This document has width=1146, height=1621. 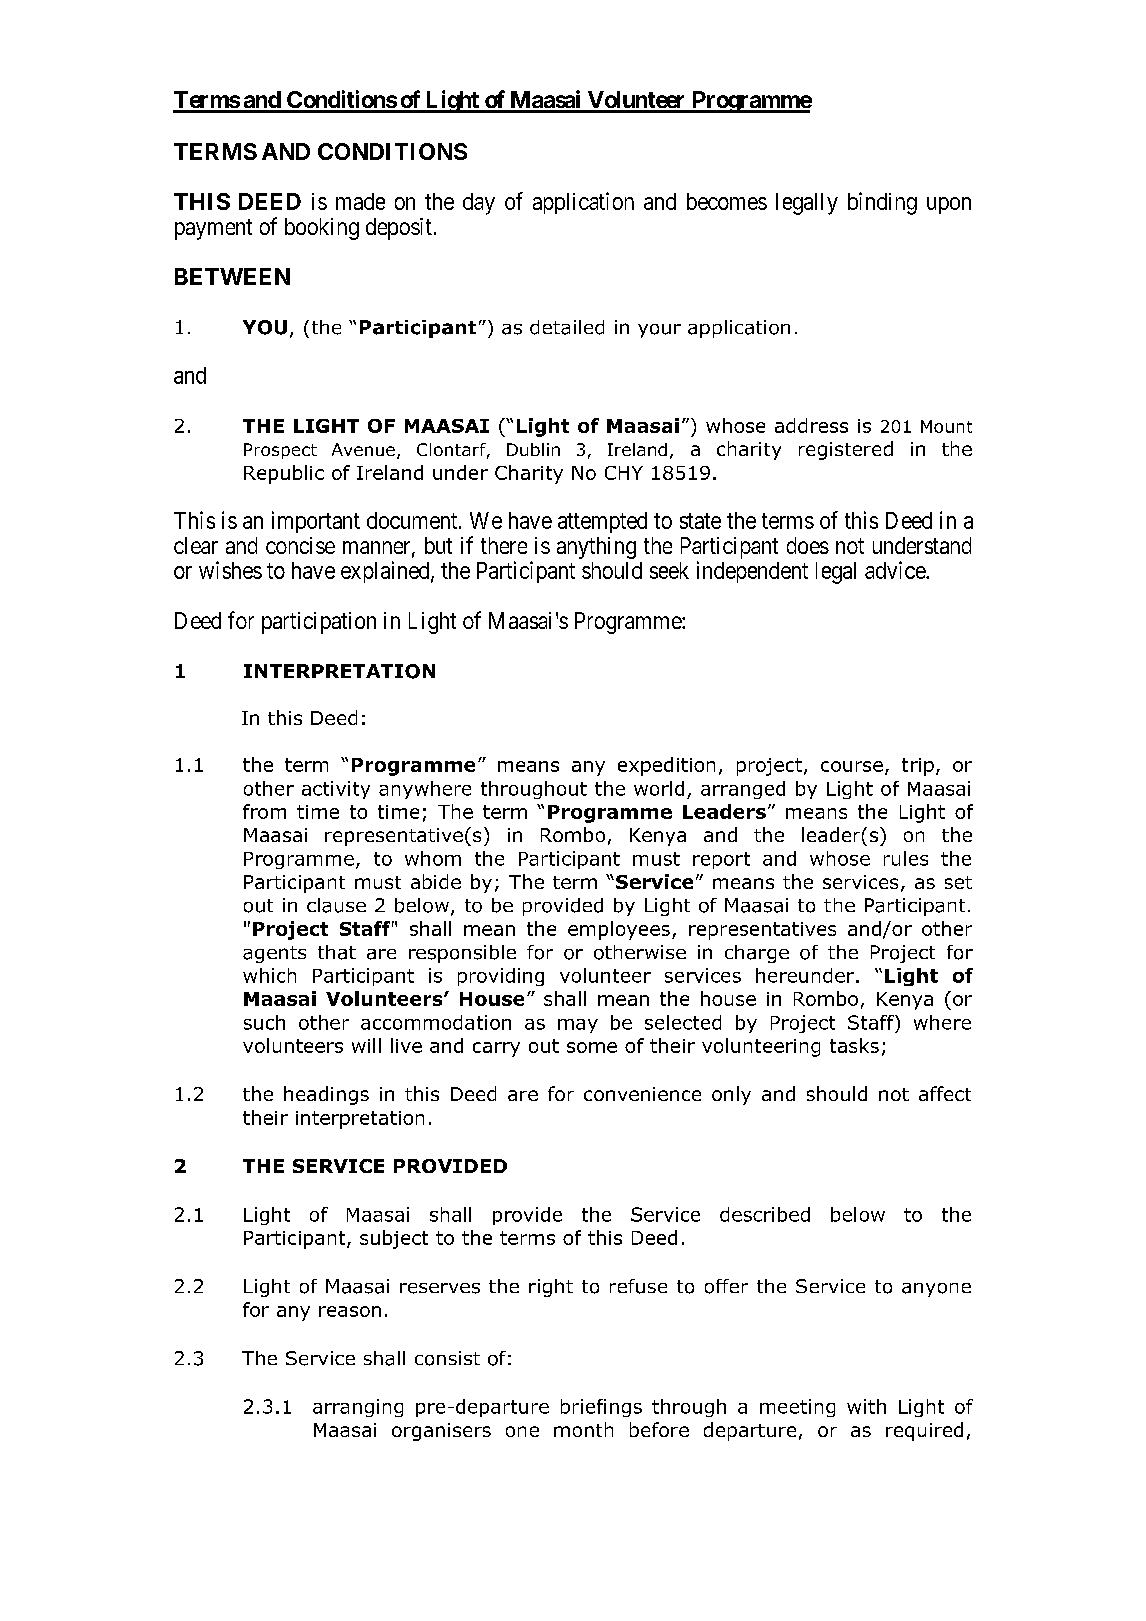 What do you see at coordinates (642, 1094) in the document?
I see `convenience` at bounding box center [642, 1094].
